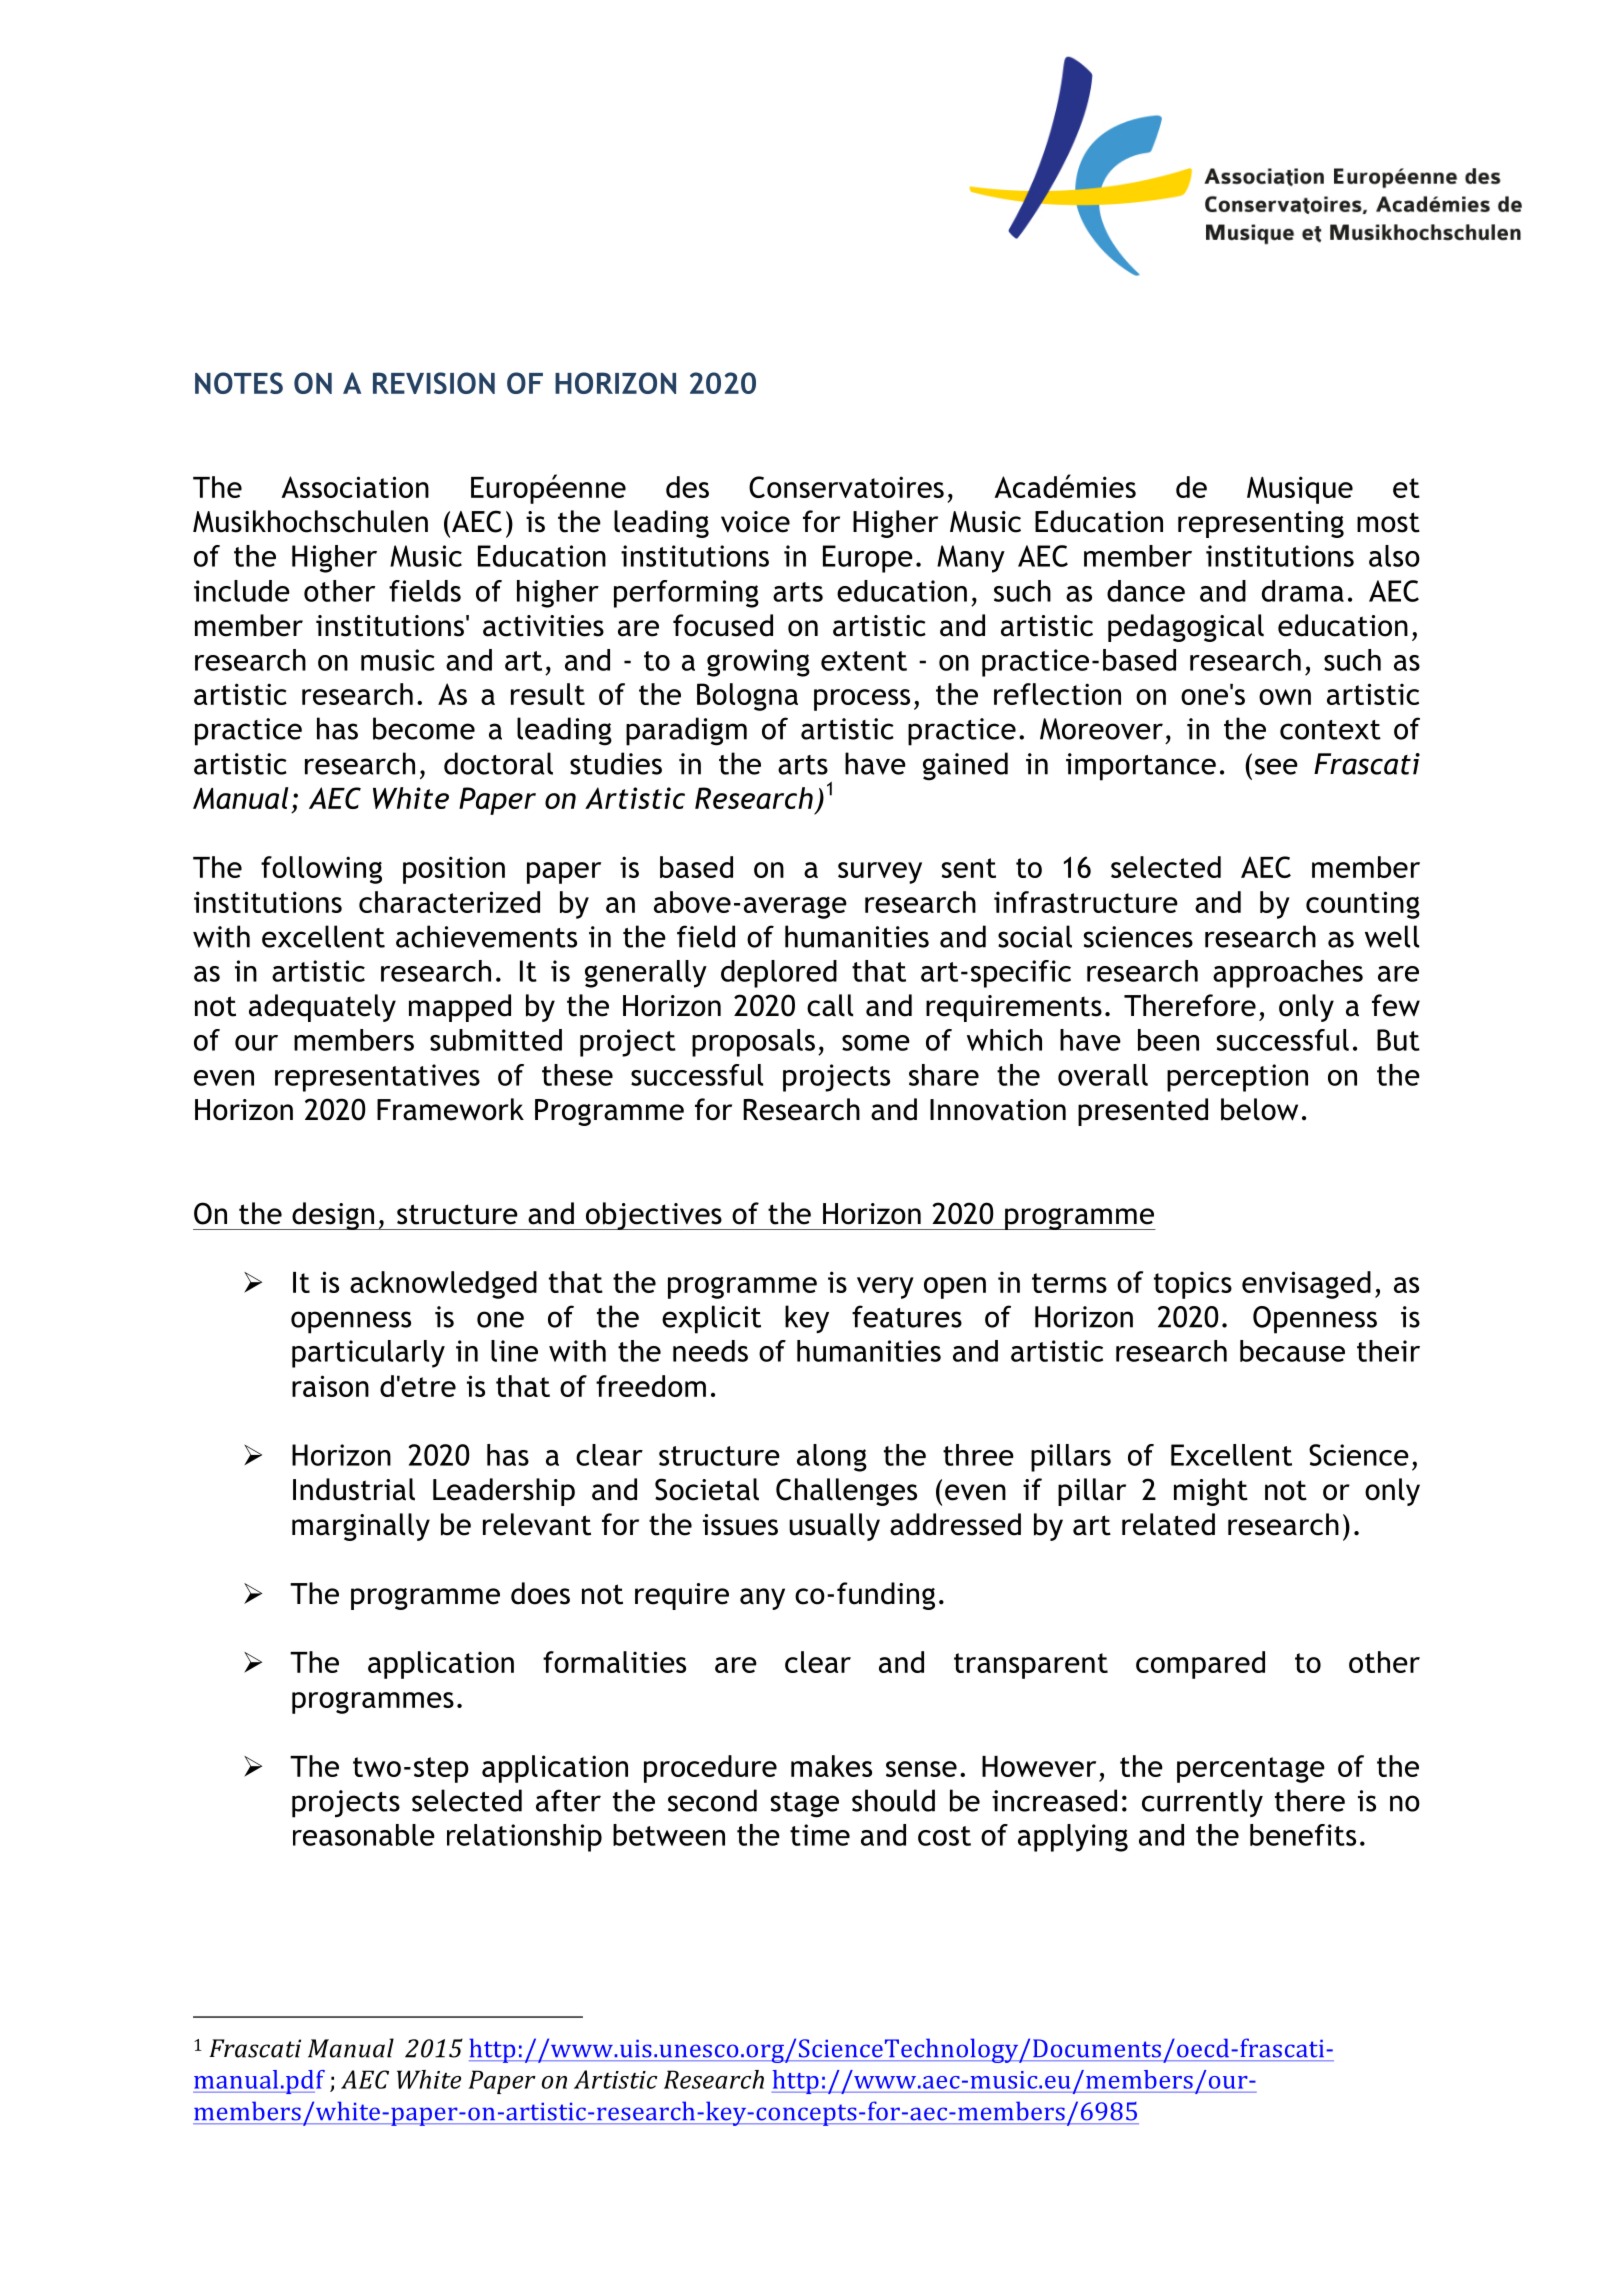 Image resolution: width=1611 pixels, height=2279 pixels. Describe the element at coordinates (805, 1805) in the screenshot. I see `stage` at that location.
